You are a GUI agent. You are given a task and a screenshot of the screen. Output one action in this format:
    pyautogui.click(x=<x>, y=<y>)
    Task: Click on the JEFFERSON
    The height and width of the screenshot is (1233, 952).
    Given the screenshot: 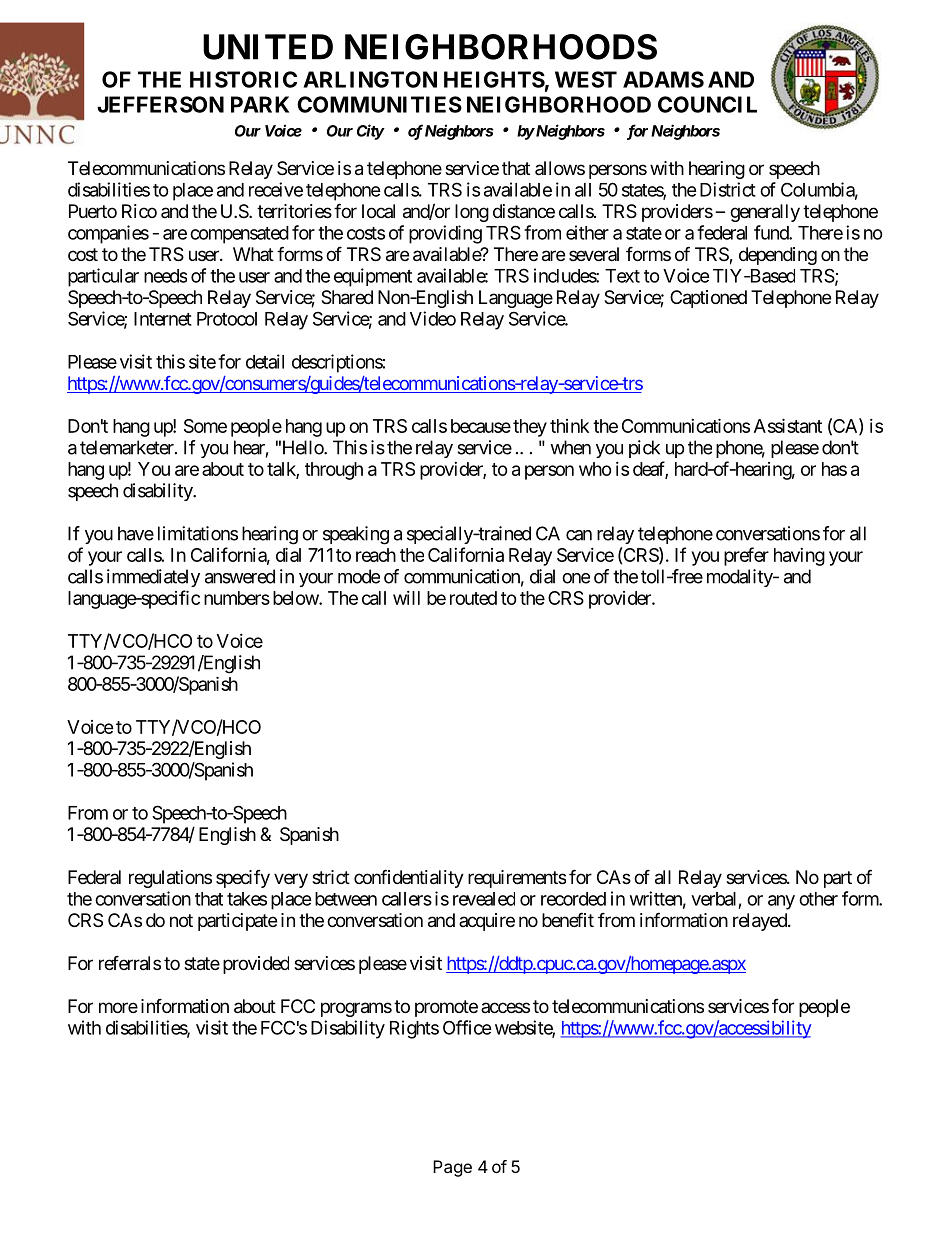 What is the action you would take?
    pyautogui.click(x=160, y=104)
